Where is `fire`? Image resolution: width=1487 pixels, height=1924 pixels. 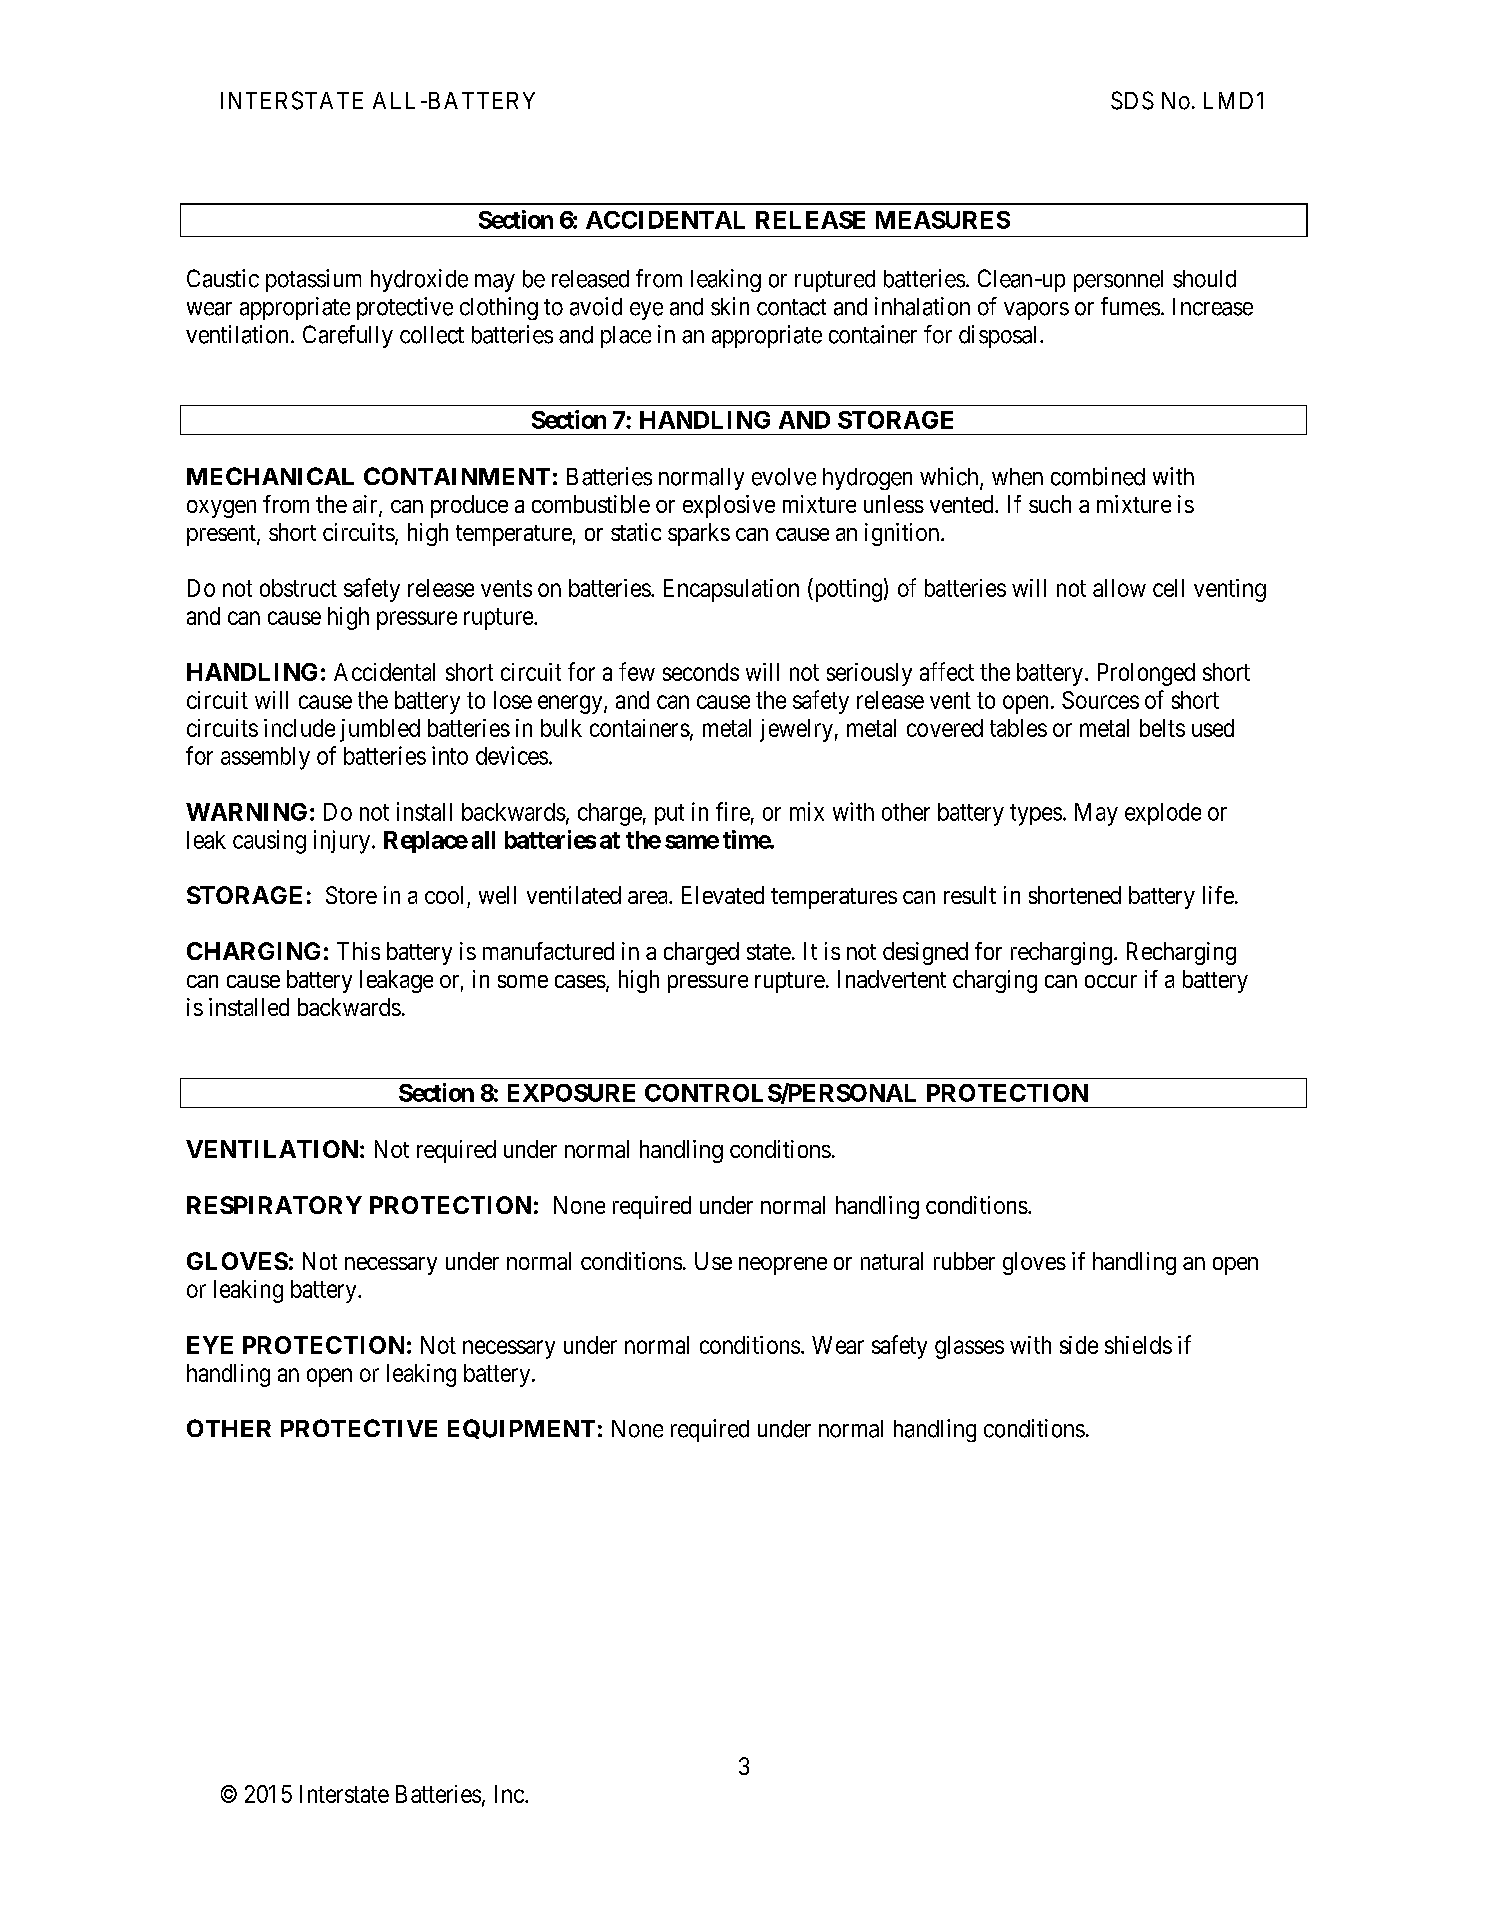 fire is located at coordinates (733, 811).
